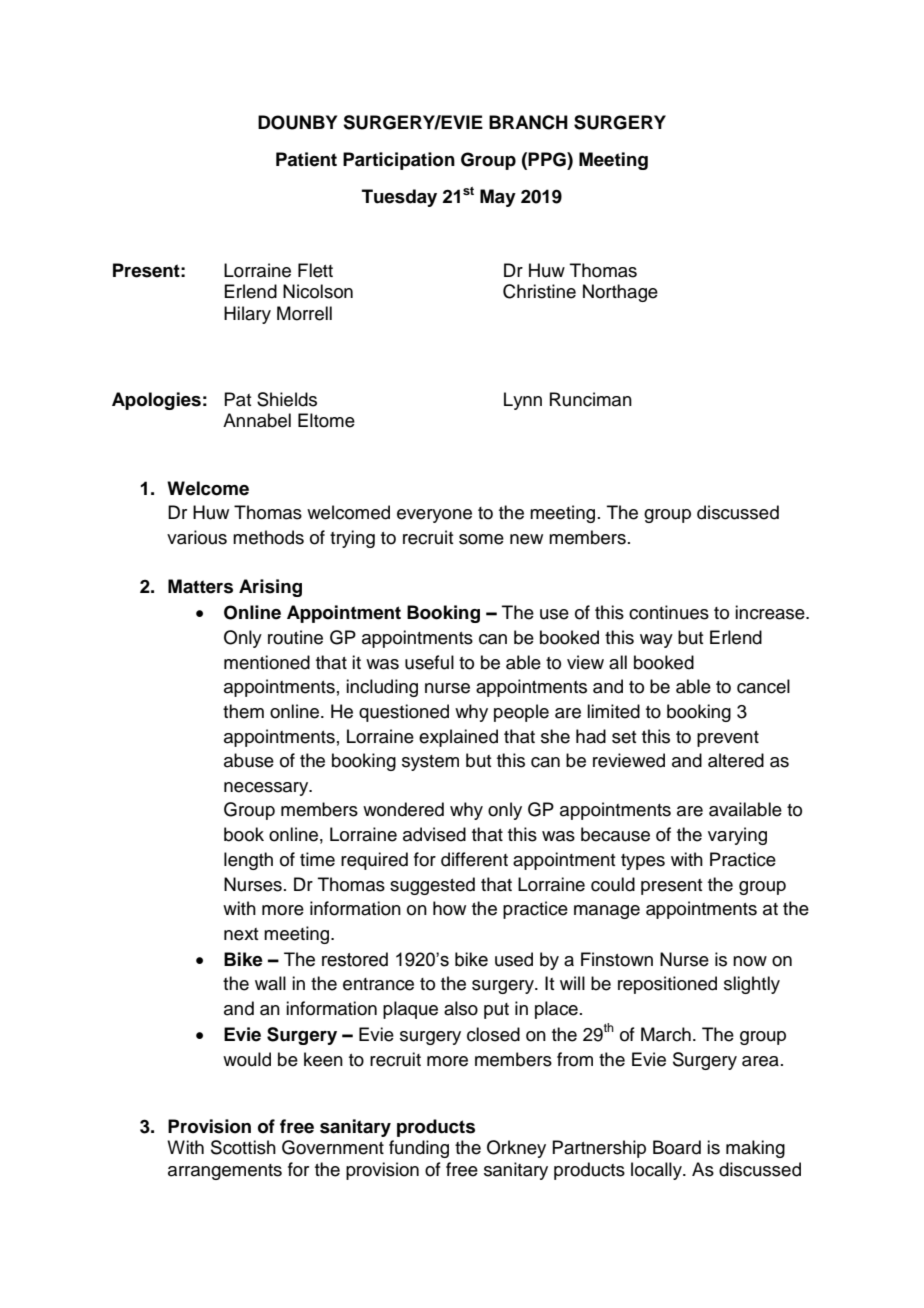  I want to click on varying, so click(737, 836).
